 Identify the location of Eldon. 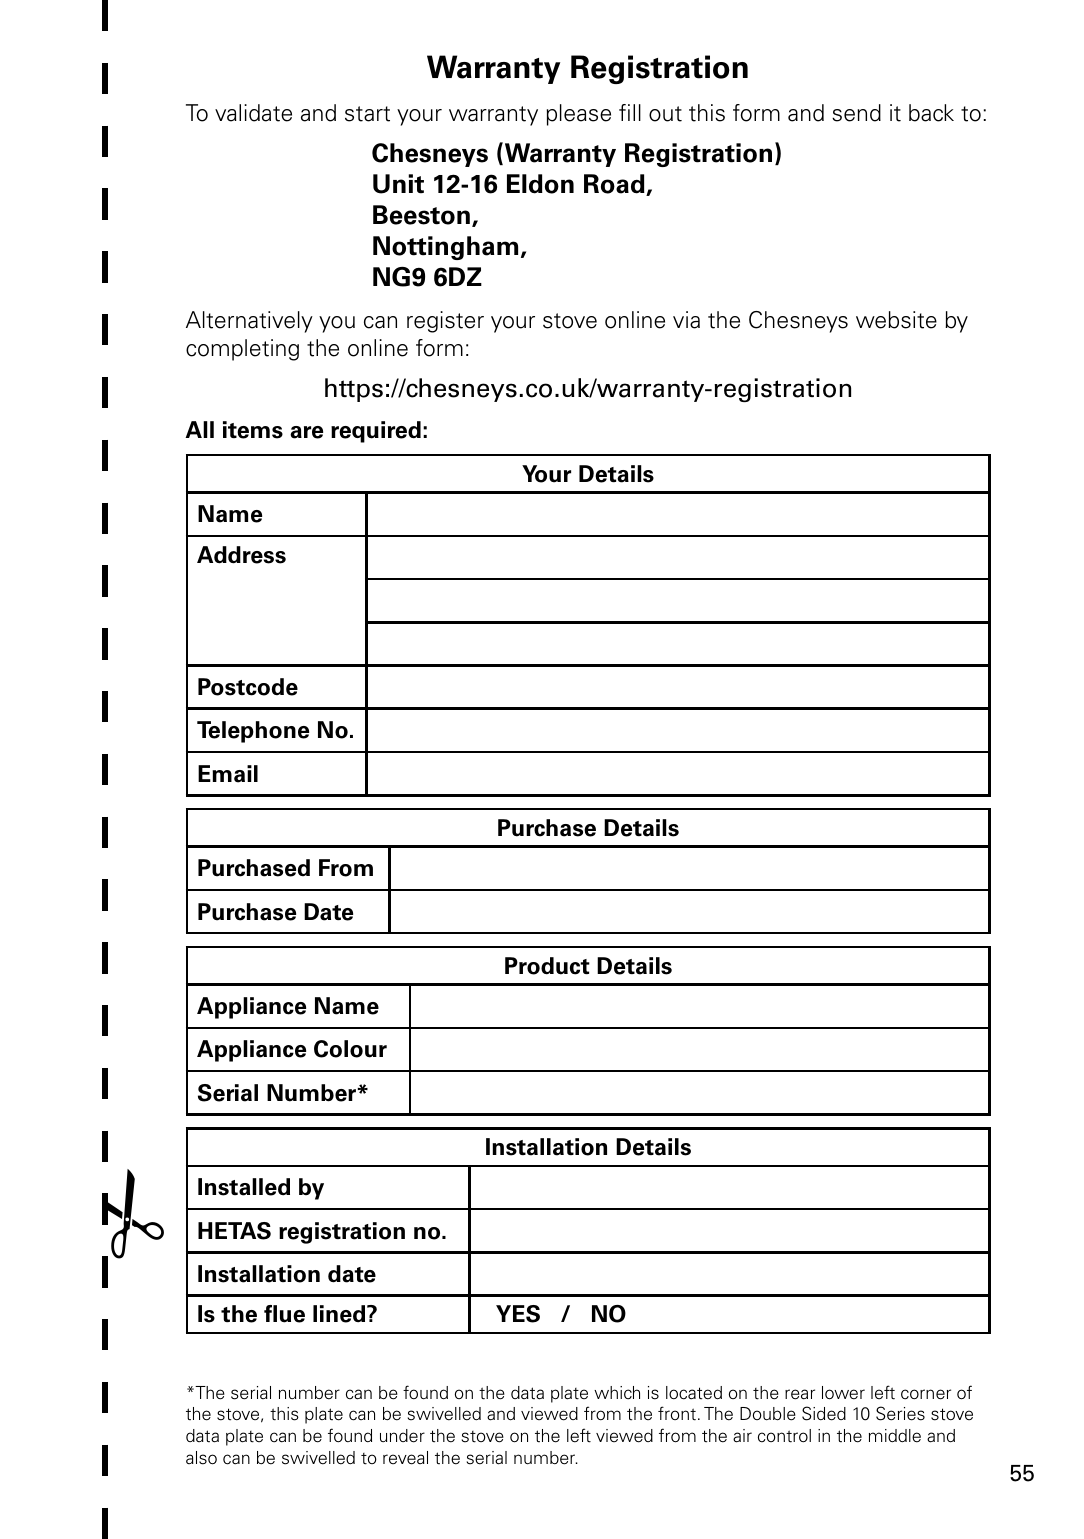
(540, 184).
